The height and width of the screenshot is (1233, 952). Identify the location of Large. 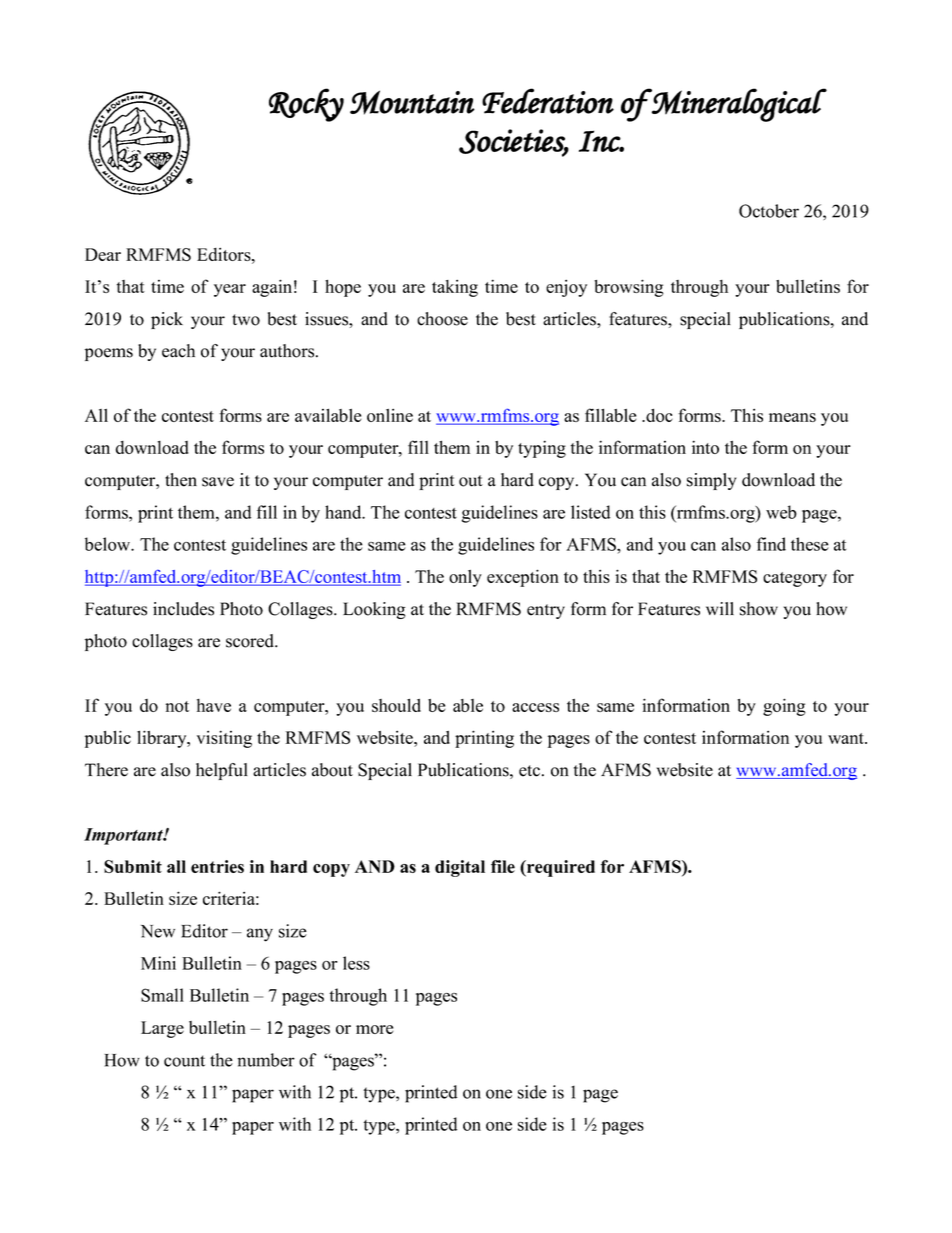
(162, 1029).
